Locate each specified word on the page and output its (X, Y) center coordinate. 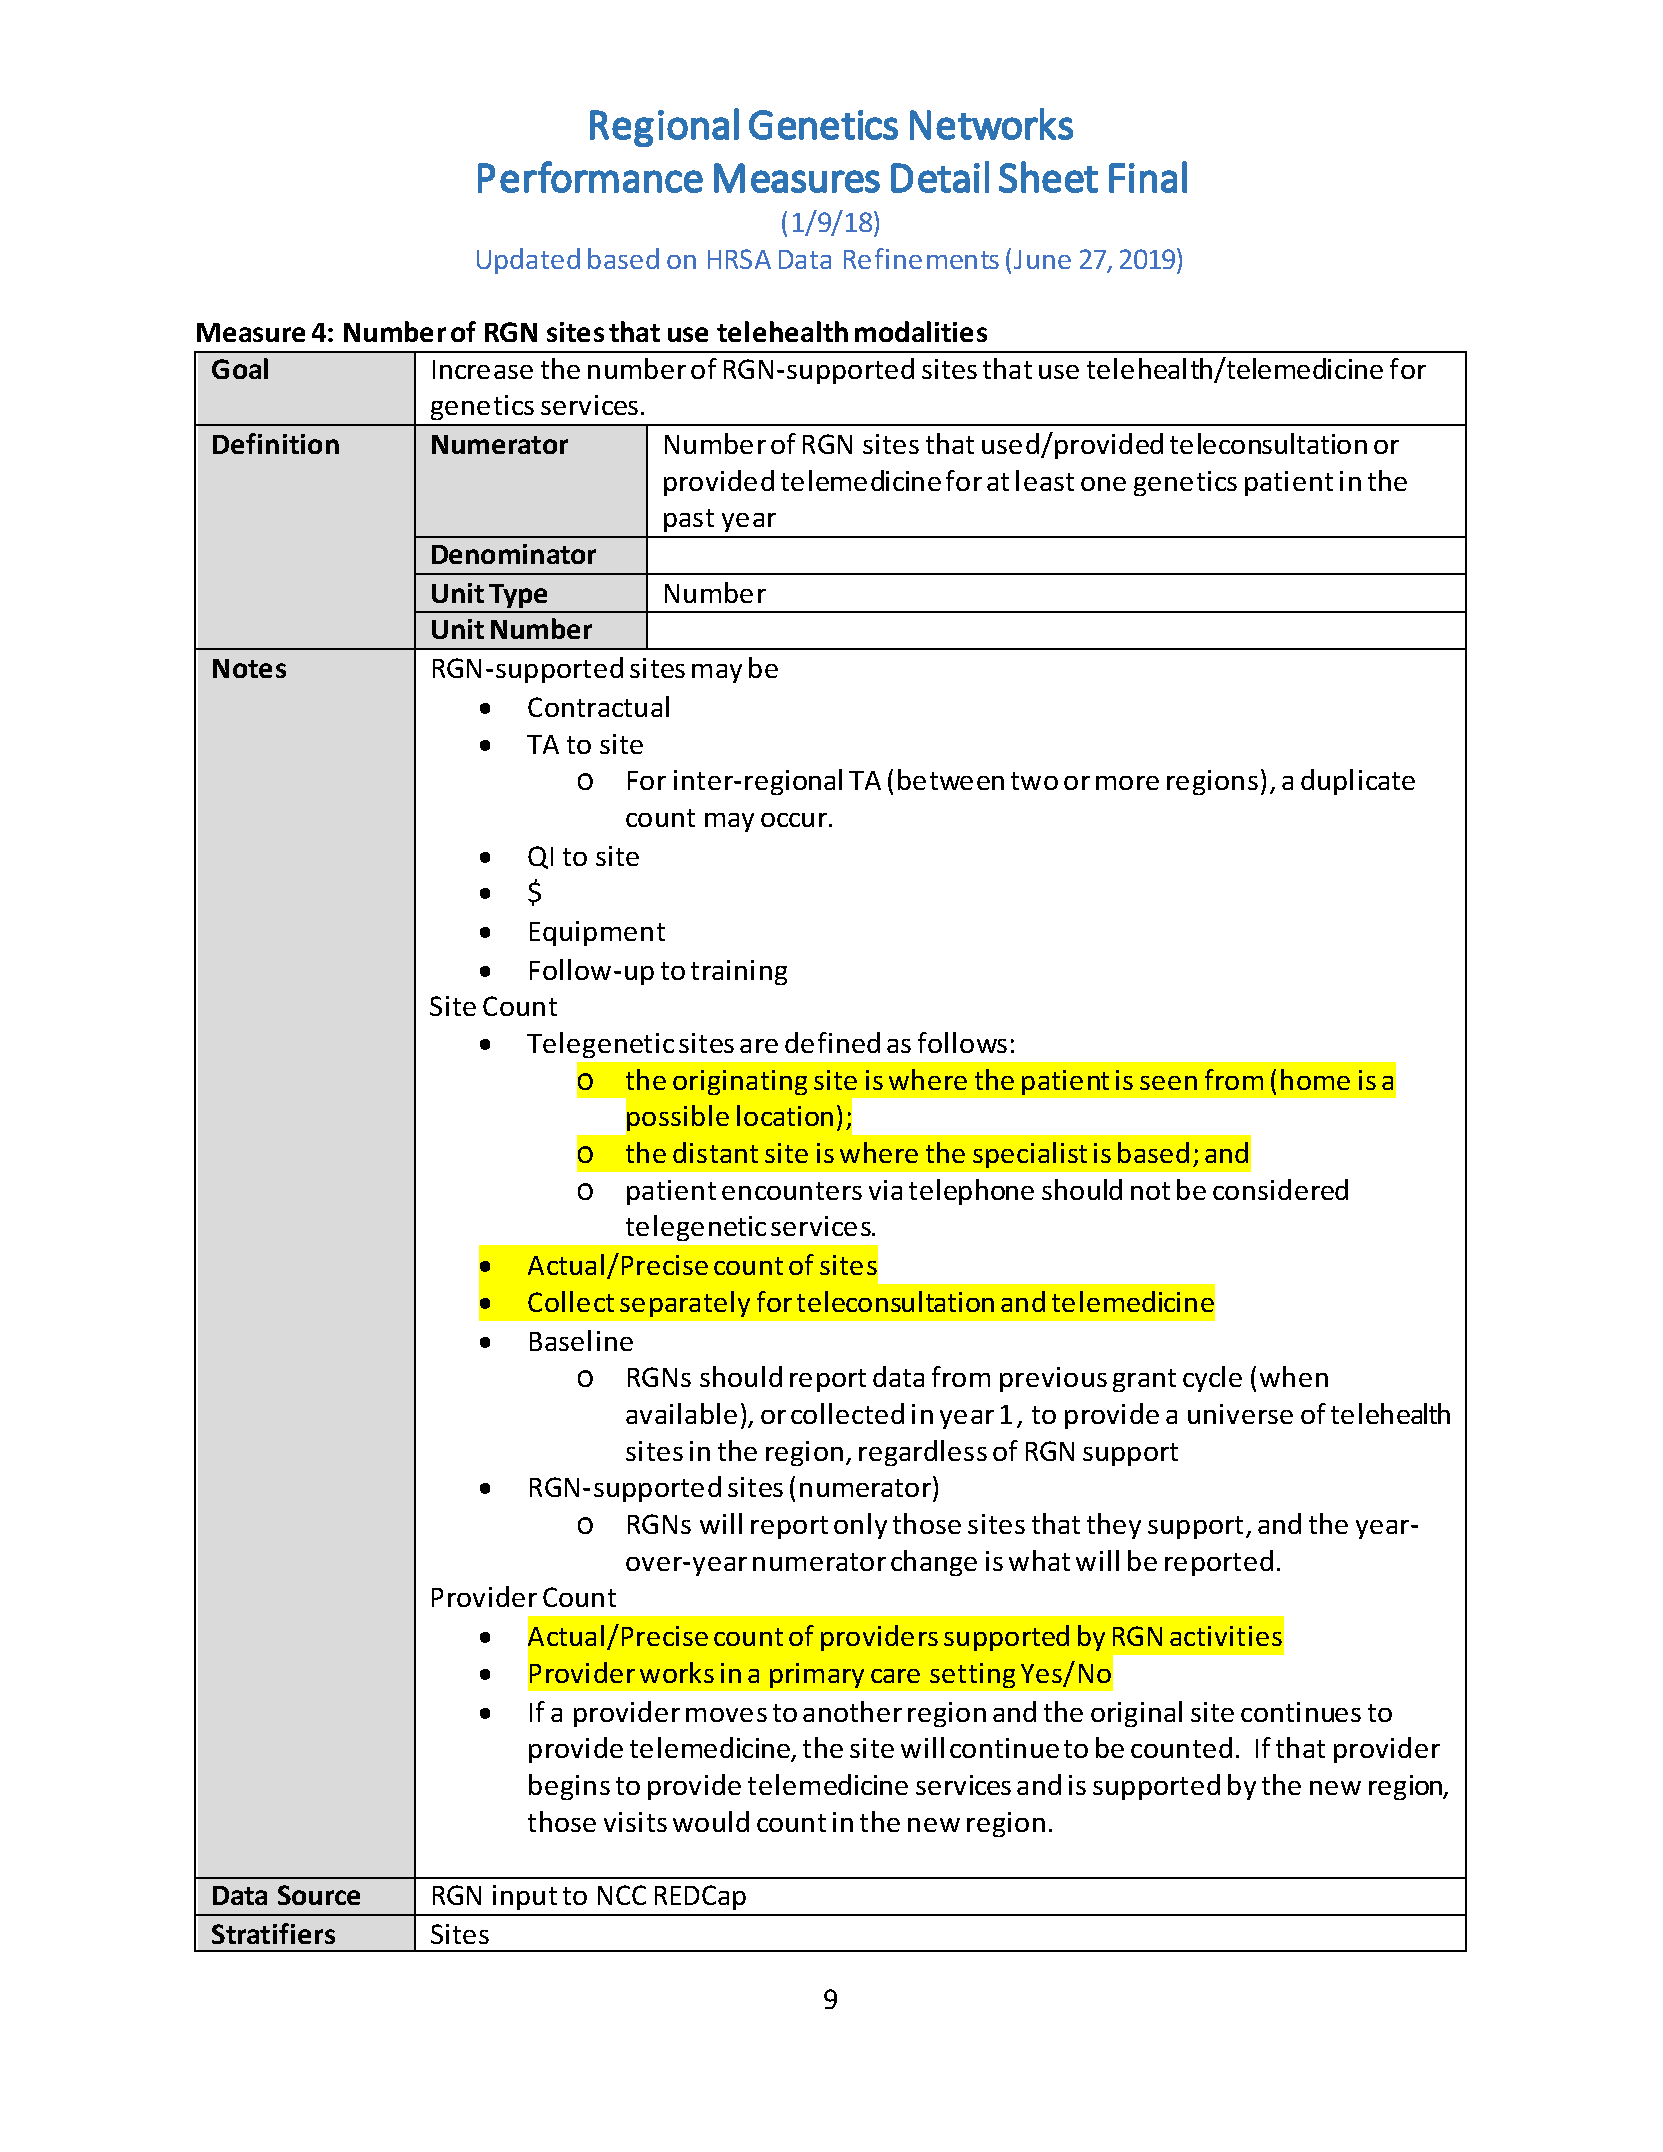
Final (1148, 177)
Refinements (921, 258)
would (711, 1821)
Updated (528, 261)
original (1136, 1714)
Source (319, 1895)
